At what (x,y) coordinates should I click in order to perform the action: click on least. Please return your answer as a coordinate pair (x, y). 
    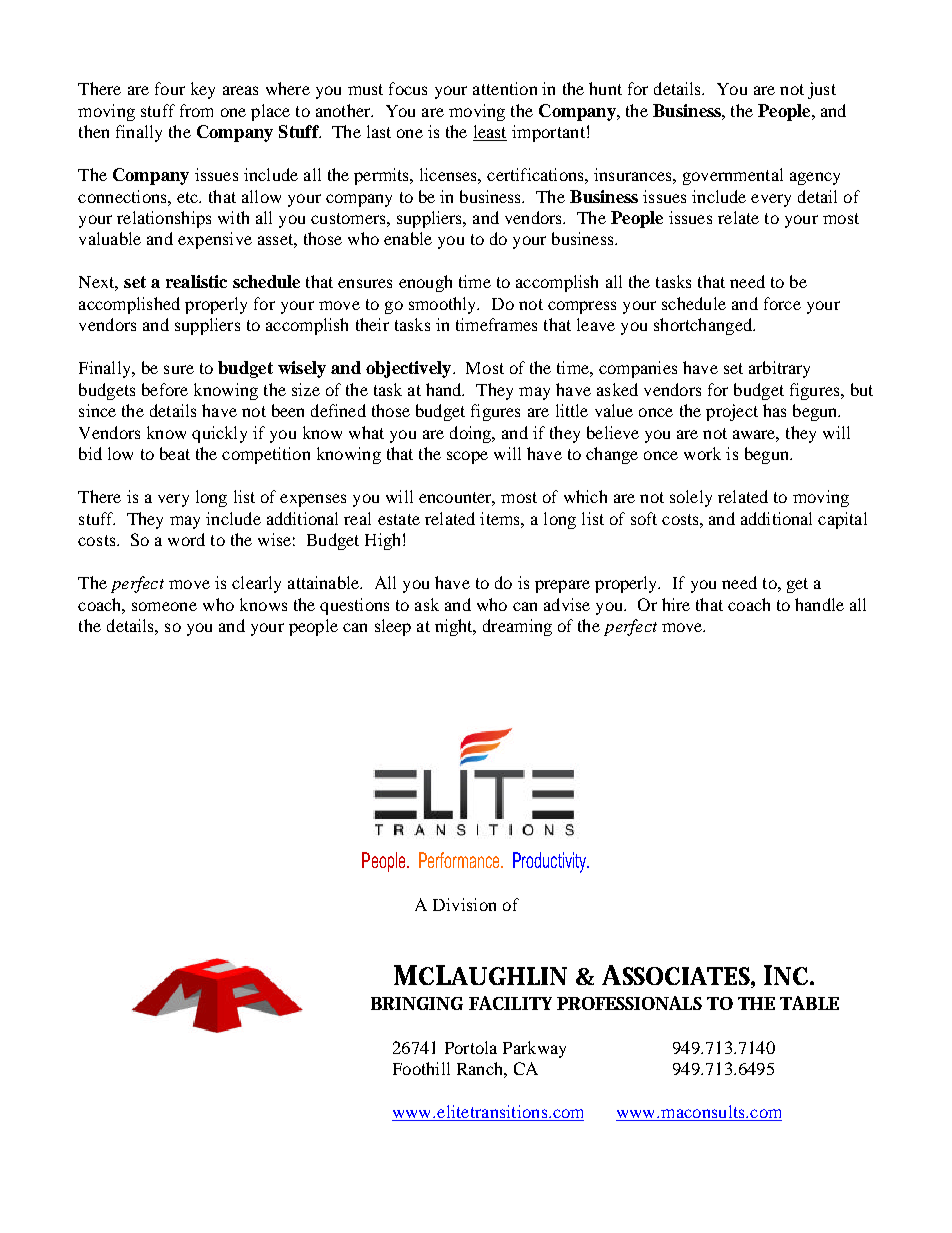
    Looking at the image, I should click on (490, 133).
